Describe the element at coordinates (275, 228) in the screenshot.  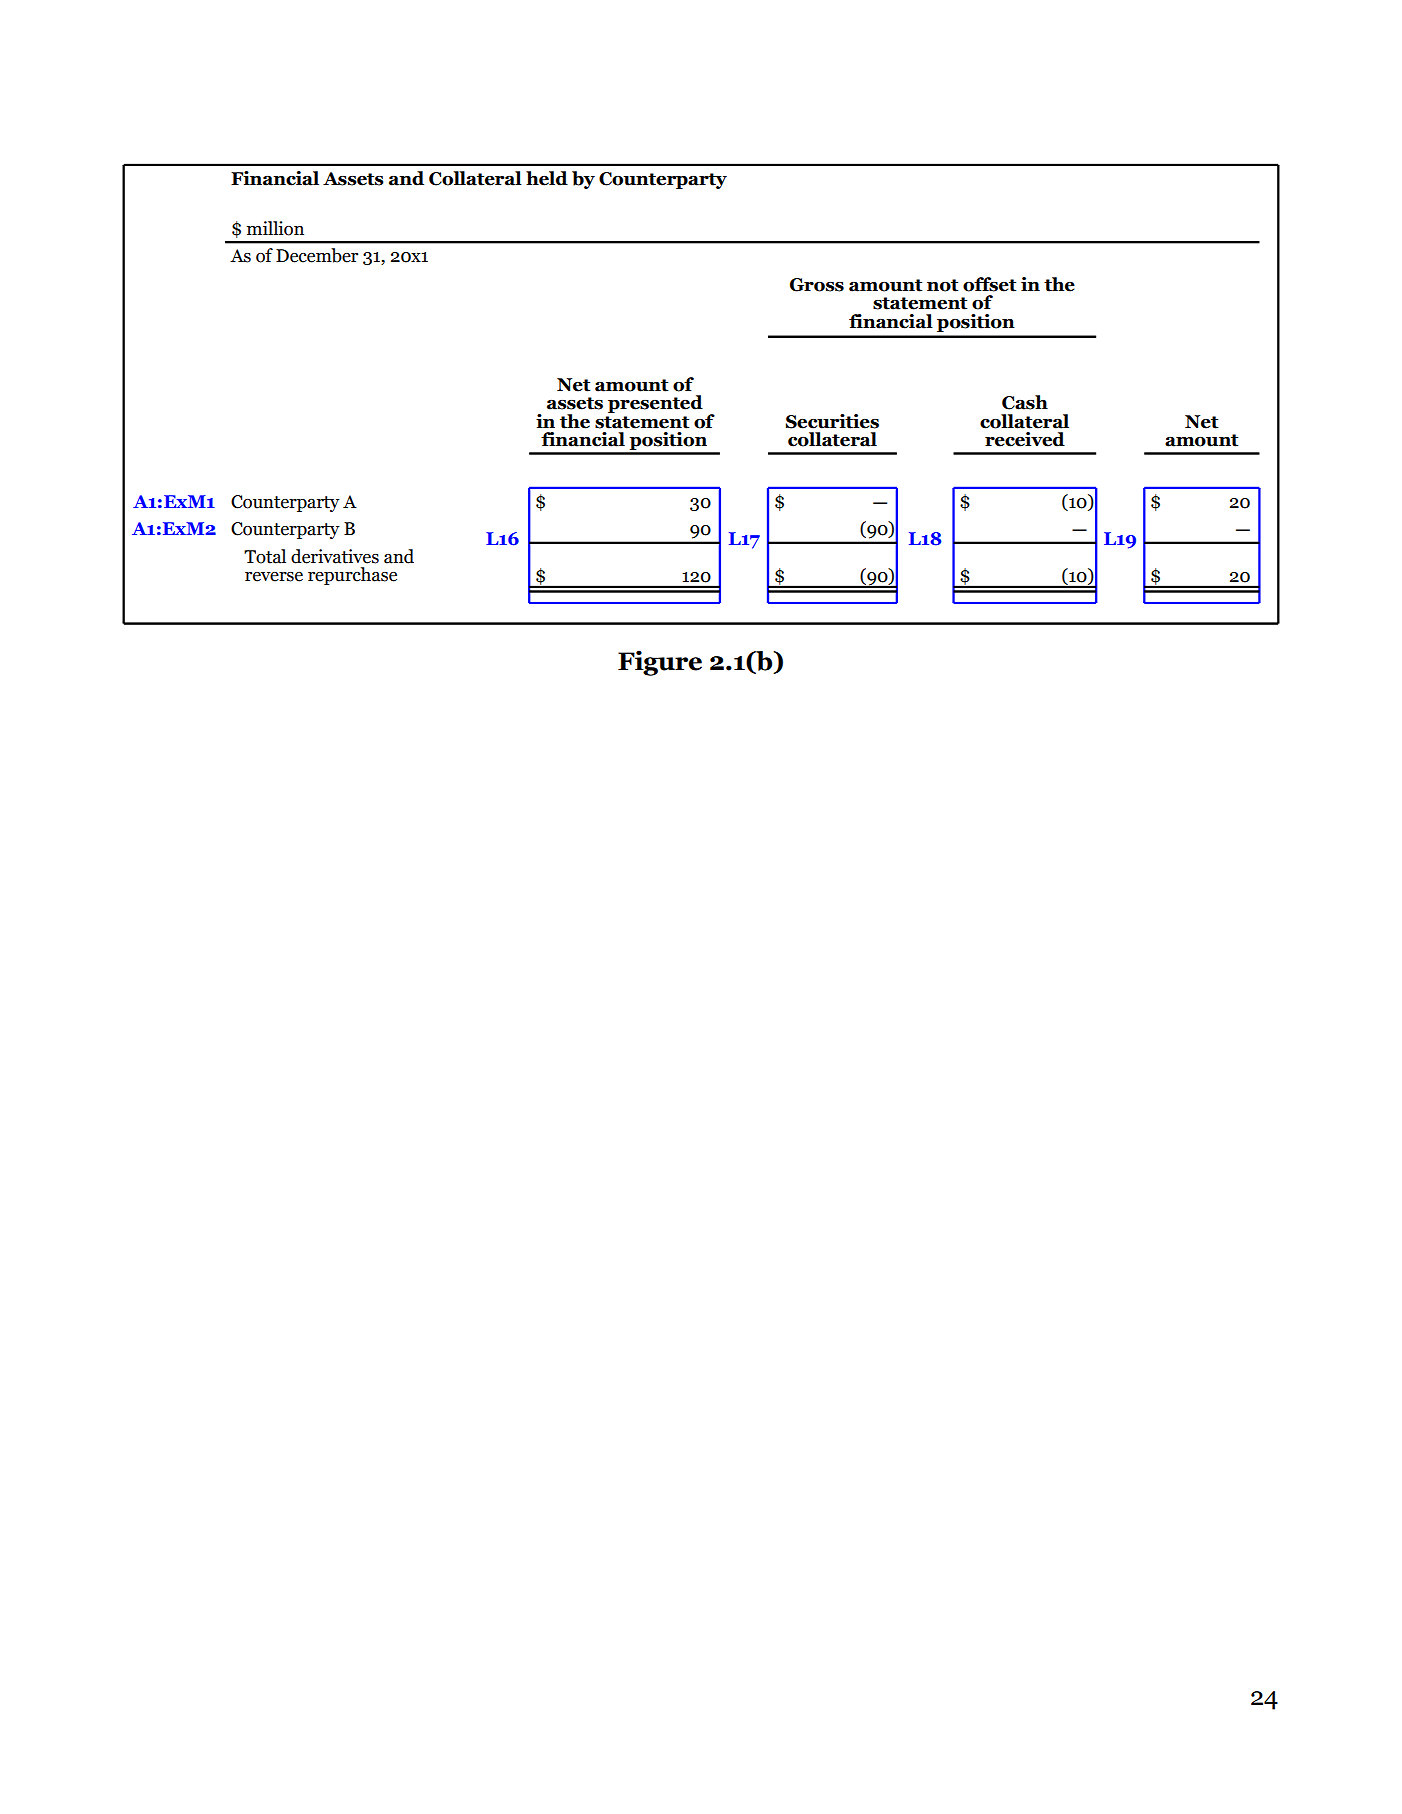
I see `million` at that location.
